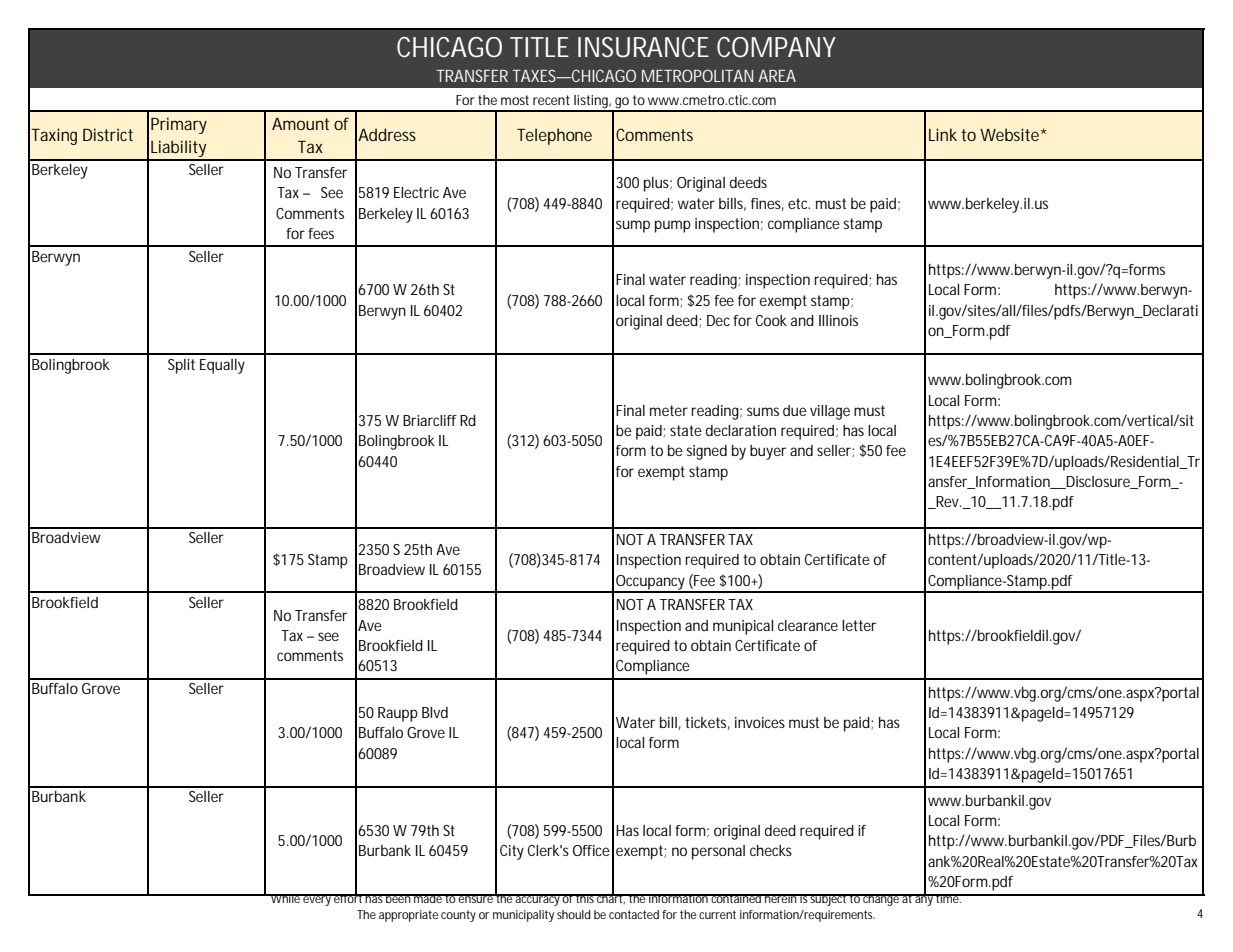 Image resolution: width=1233 pixels, height=952 pixels. Describe the element at coordinates (286, 898) in the screenshot. I see `While` at that location.
